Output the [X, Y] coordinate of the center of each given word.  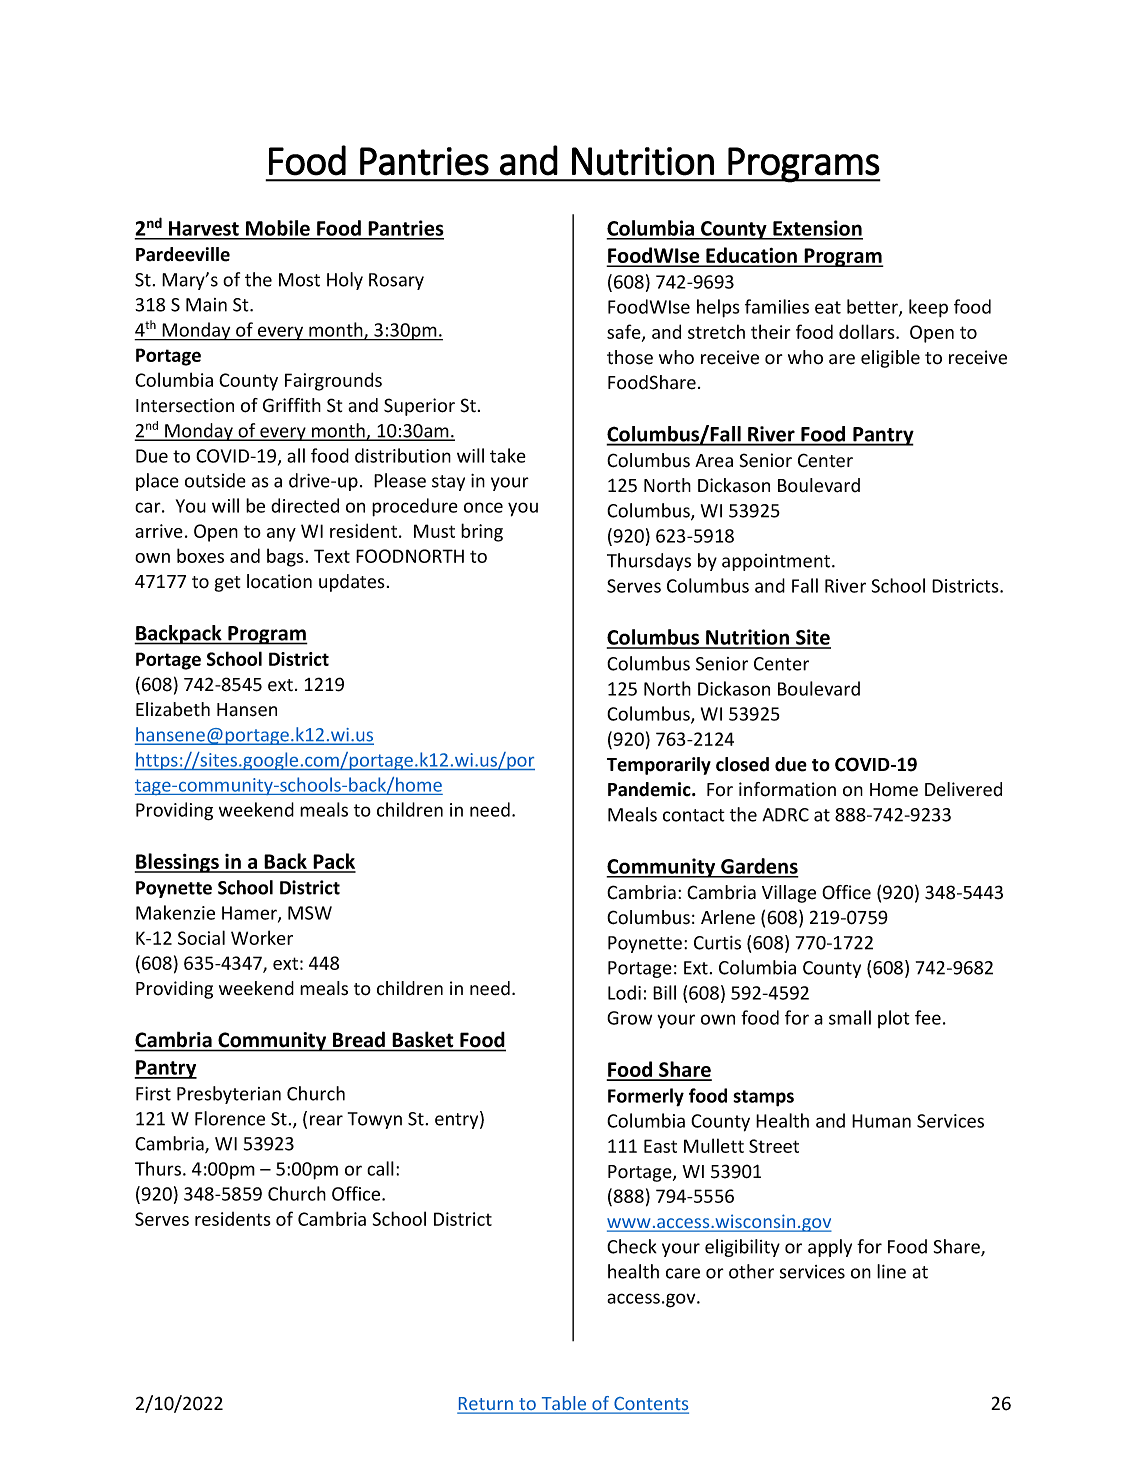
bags [286, 557]
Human [881, 1121]
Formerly [646, 1097]
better [873, 307]
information [787, 789]
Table [564, 1404]
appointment [777, 562]
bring [482, 532]
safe [625, 333]
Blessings [178, 863]
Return [486, 1405]
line [891, 1271]
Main [206, 305]
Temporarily [659, 766]
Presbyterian [229, 1095]
